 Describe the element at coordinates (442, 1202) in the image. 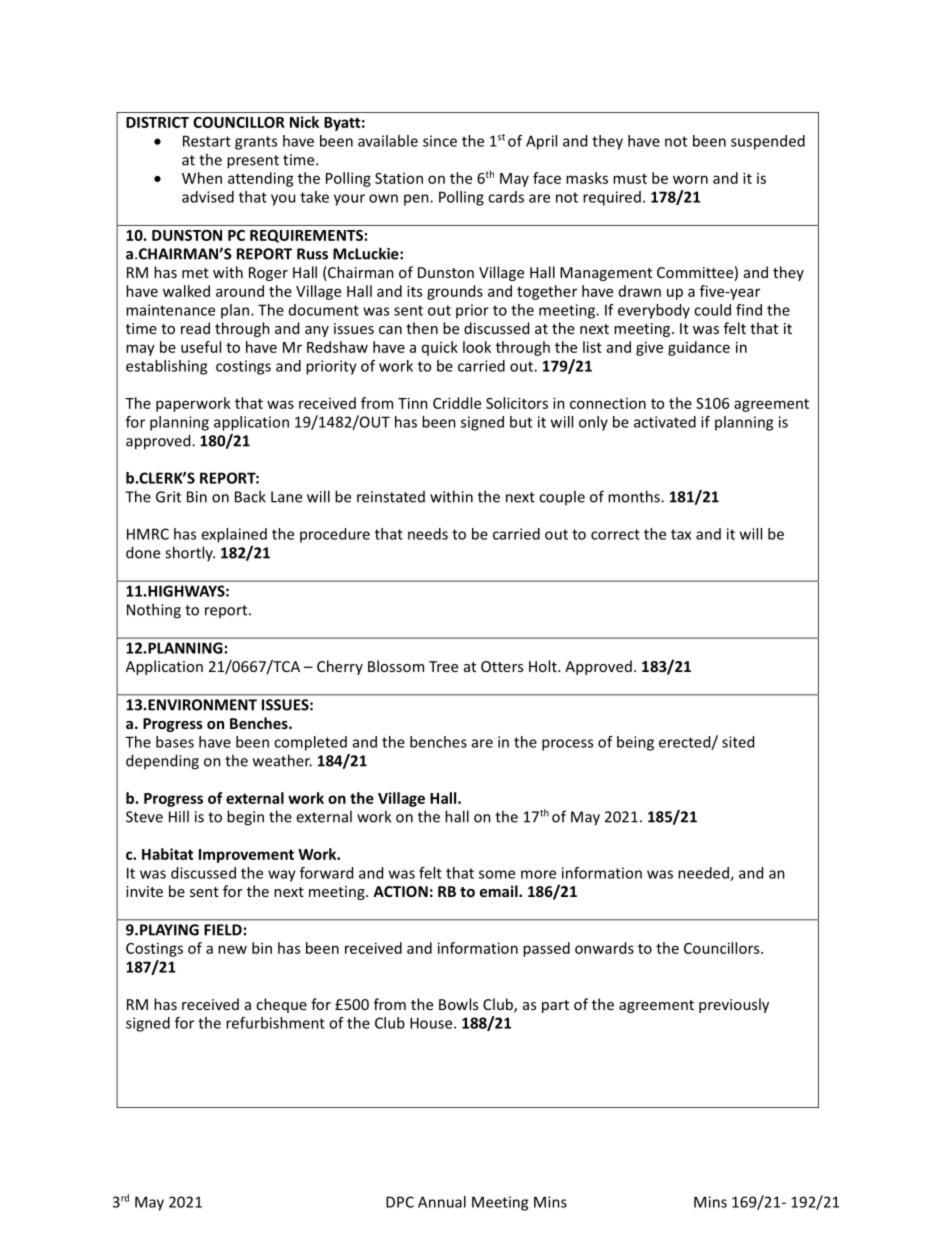

I see `Annual` at that location.
